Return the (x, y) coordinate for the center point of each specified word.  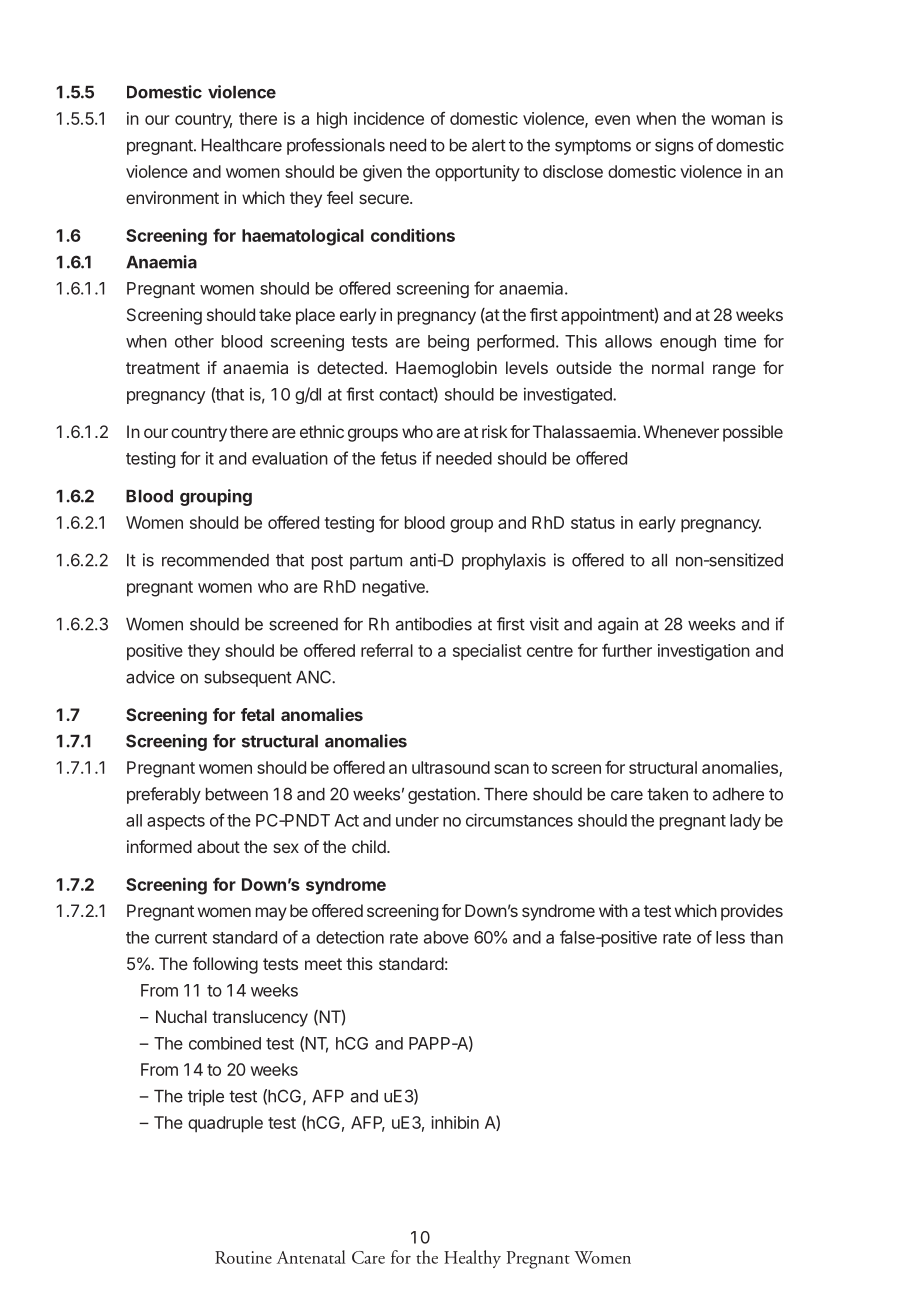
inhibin (455, 1122)
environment (172, 197)
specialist (487, 652)
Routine (243, 1257)
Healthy (472, 1259)
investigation (704, 652)
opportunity (477, 173)
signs (674, 146)
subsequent (248, 679)
